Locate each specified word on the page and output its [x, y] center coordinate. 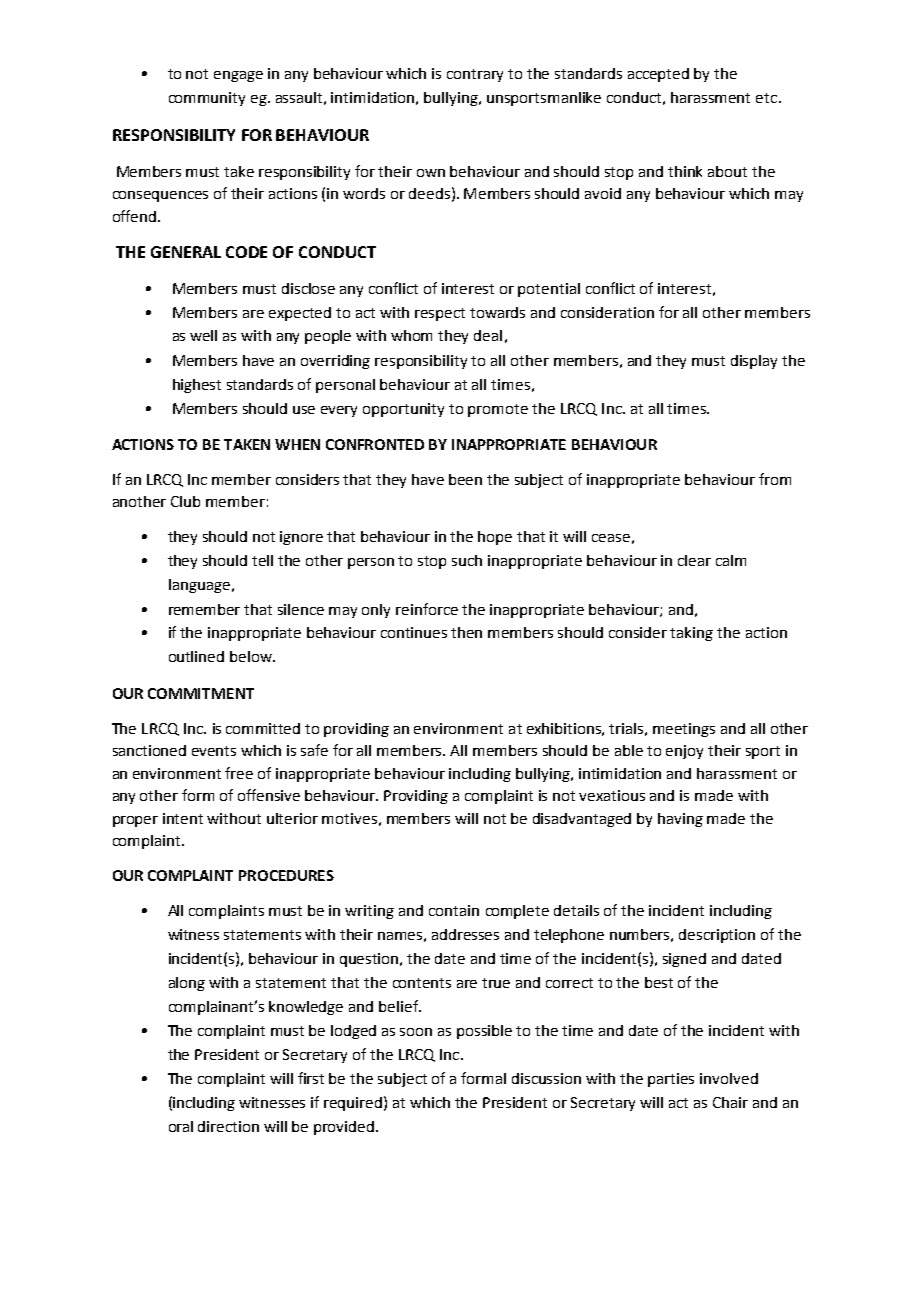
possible [484, 1032]
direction [228, 1126]
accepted [658, 75]
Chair [730, 1102]
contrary [475, 75]
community [207, 99]
